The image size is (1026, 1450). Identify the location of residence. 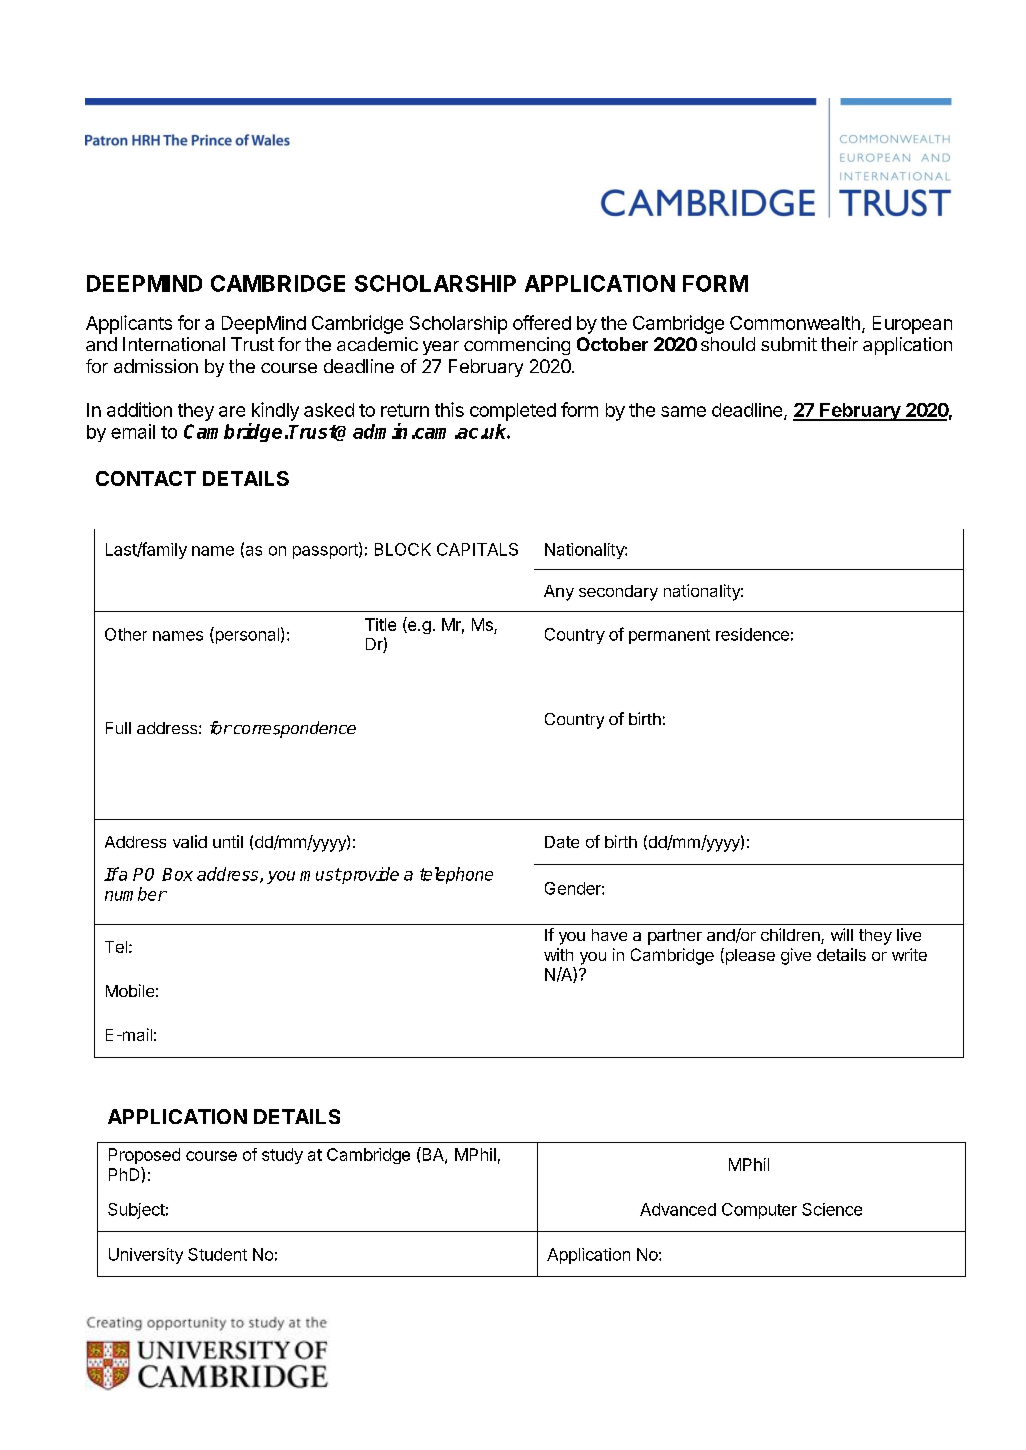
(752, 634).
